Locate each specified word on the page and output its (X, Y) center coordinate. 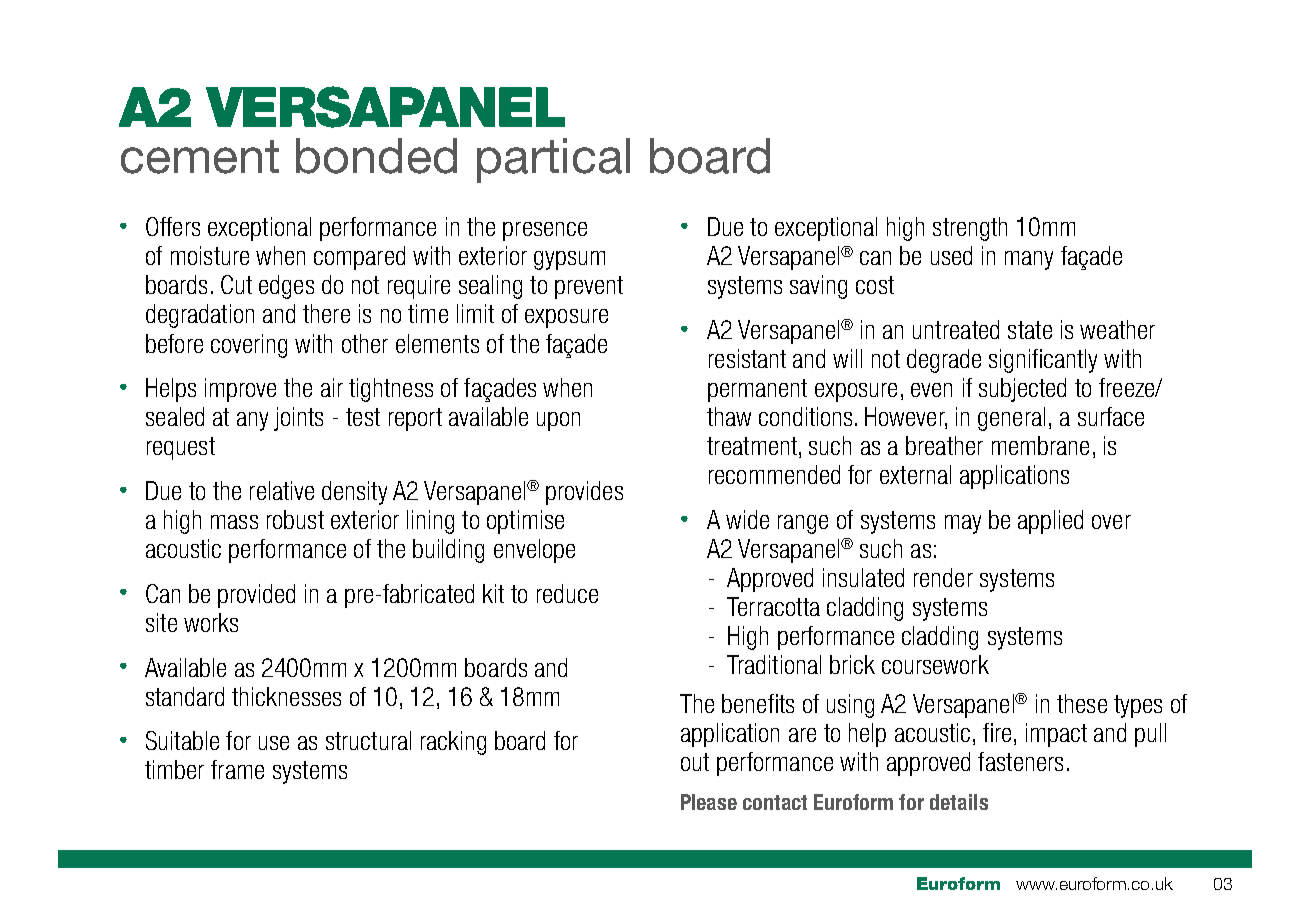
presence (545, 231)
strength (970, 229)
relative (282, 490)
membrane (1040, 445)
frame (237, 769)
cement (200, 157)
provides (584, 493)
